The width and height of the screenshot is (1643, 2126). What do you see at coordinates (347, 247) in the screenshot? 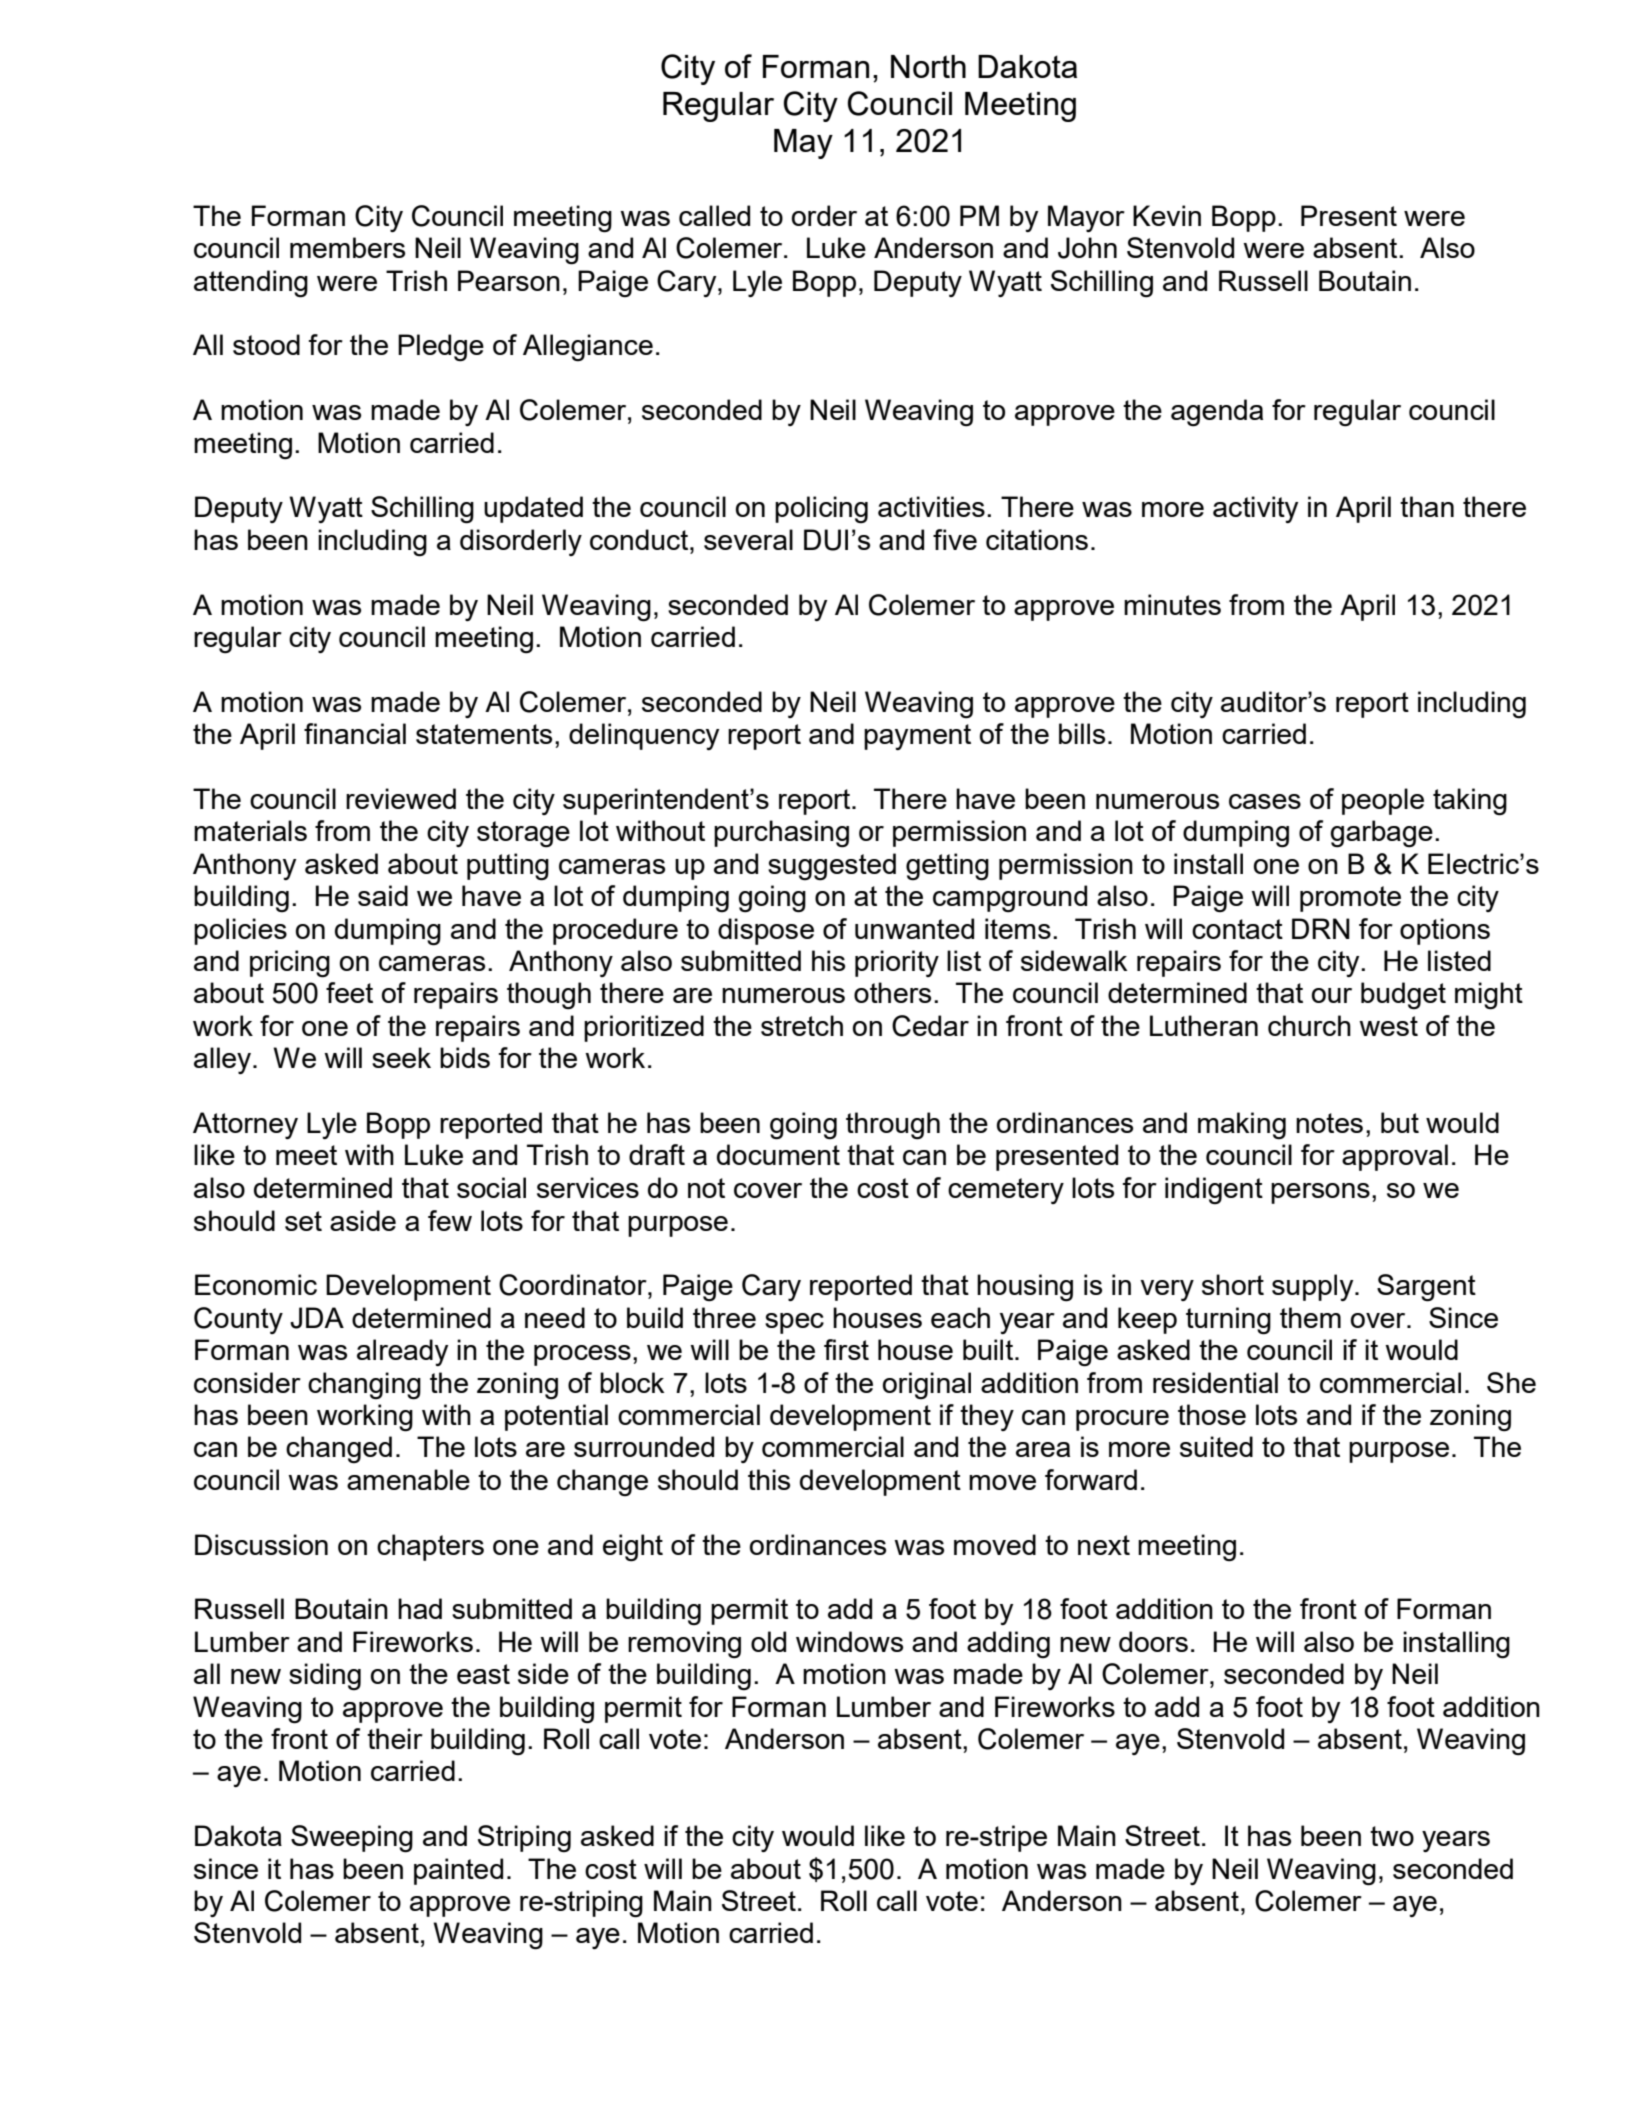
I see `members` at bounding box center [347, 247].
